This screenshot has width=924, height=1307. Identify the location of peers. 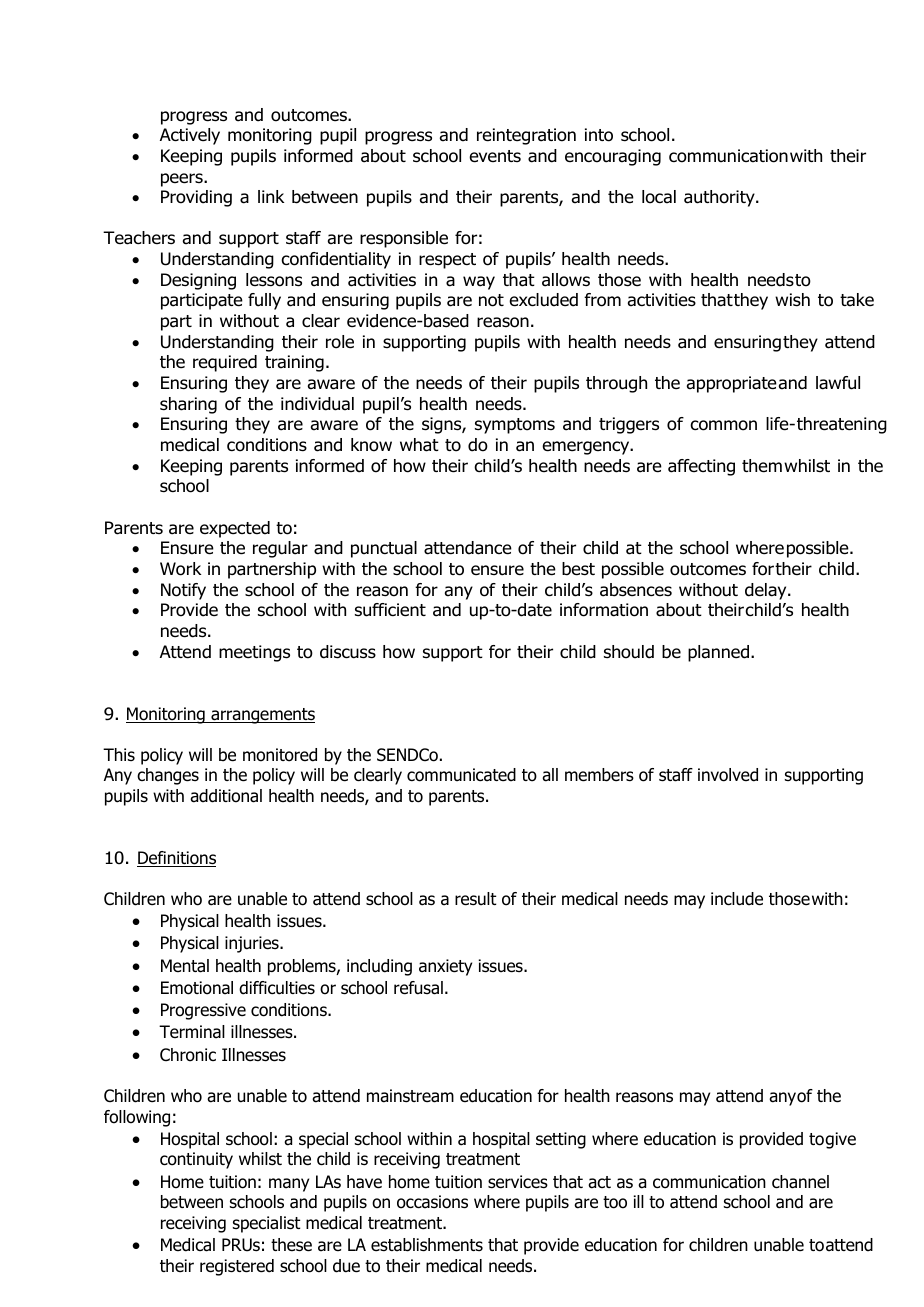
(183, 180).
